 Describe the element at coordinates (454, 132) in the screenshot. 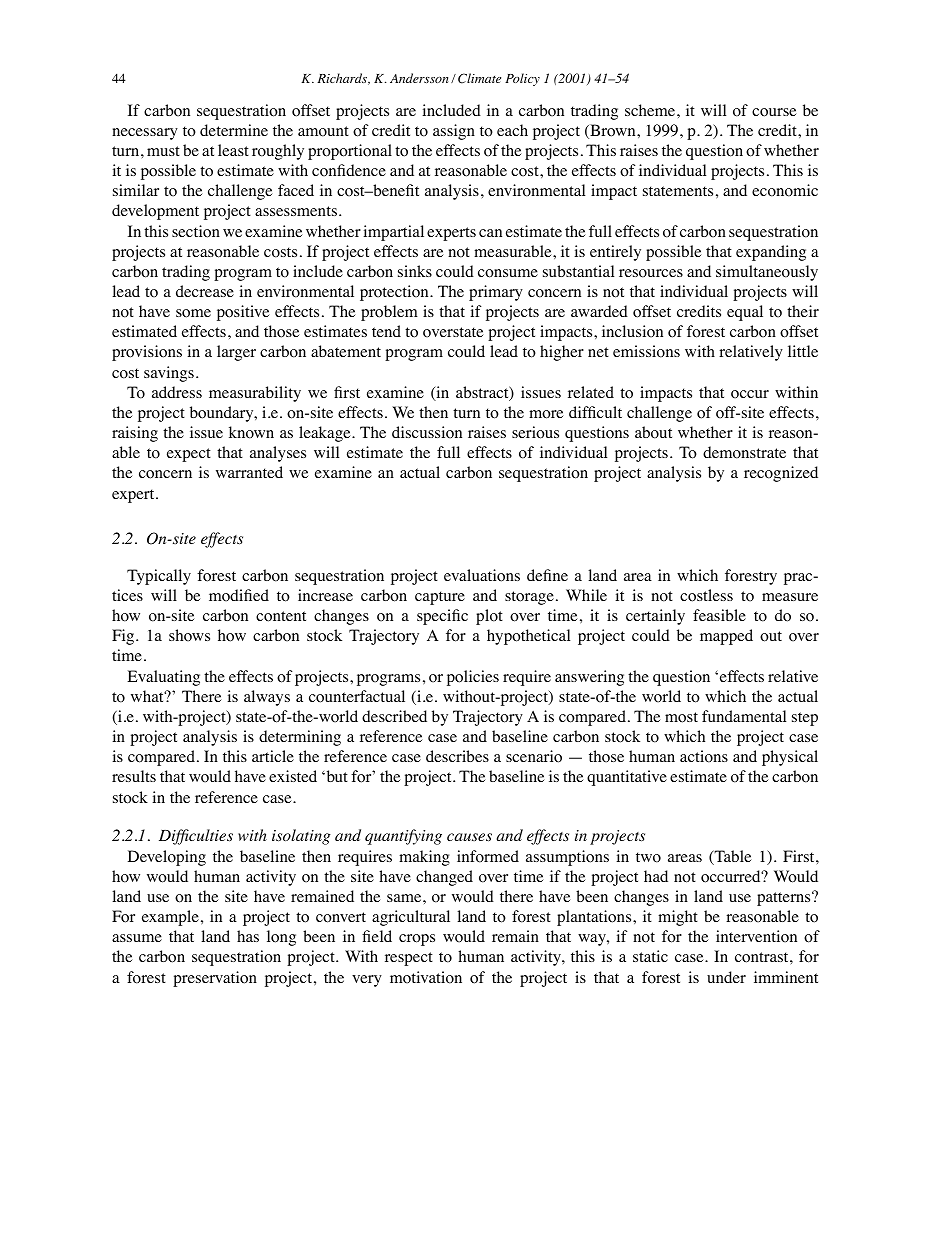

I see `assign` at that location.
